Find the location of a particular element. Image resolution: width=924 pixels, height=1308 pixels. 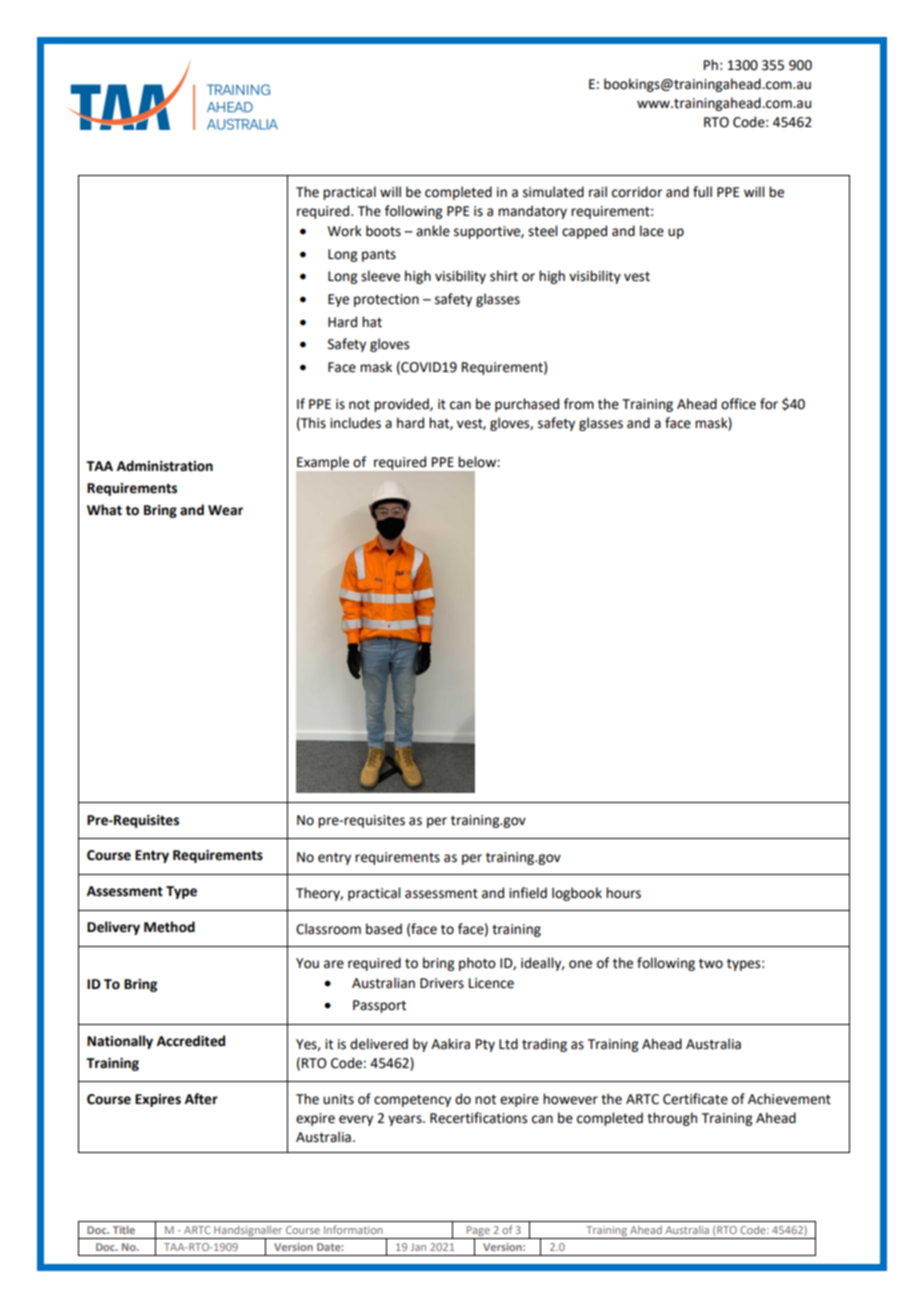

full is located at coordinates (702, 192).
